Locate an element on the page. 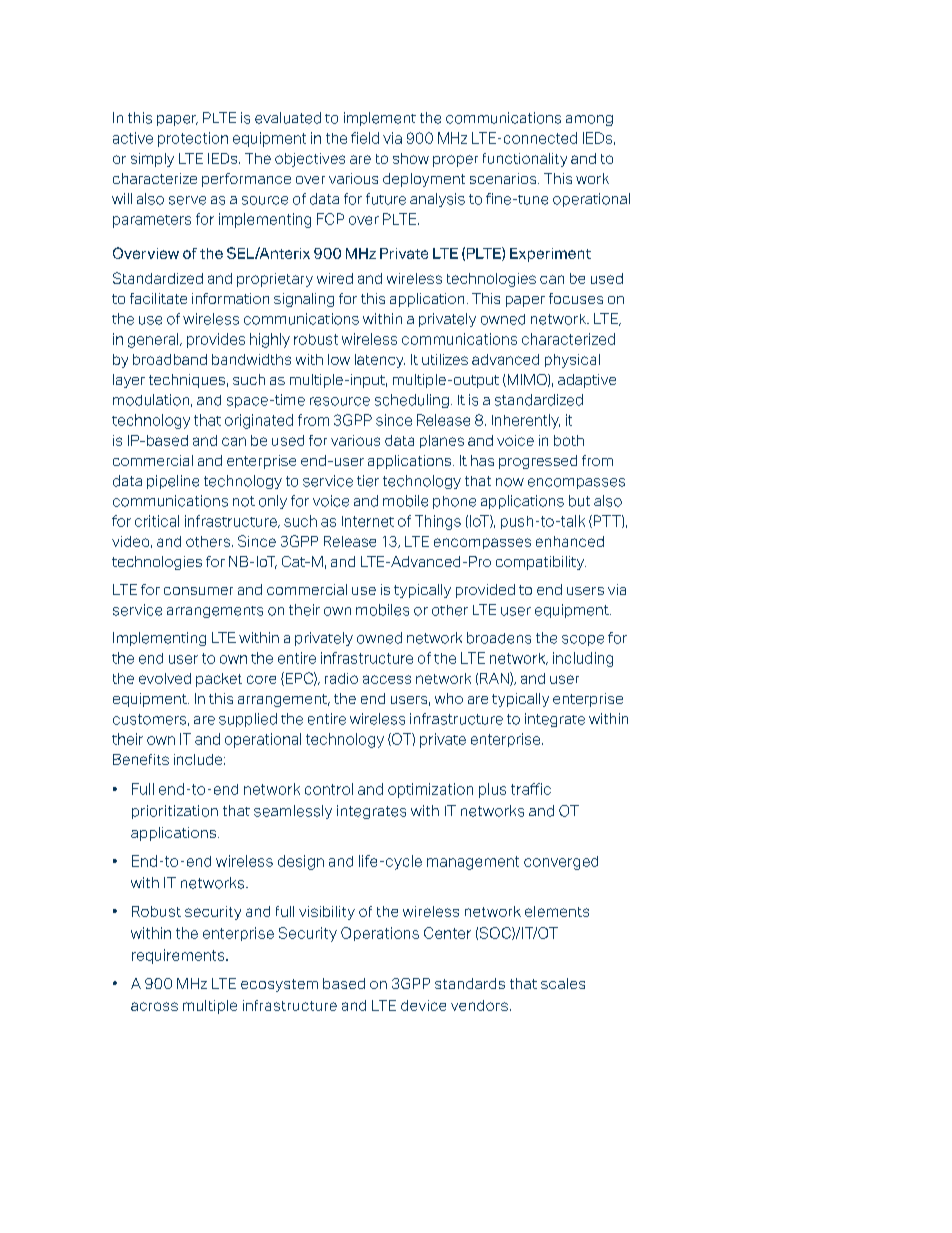  scales is located at coordinates (563, 983).
